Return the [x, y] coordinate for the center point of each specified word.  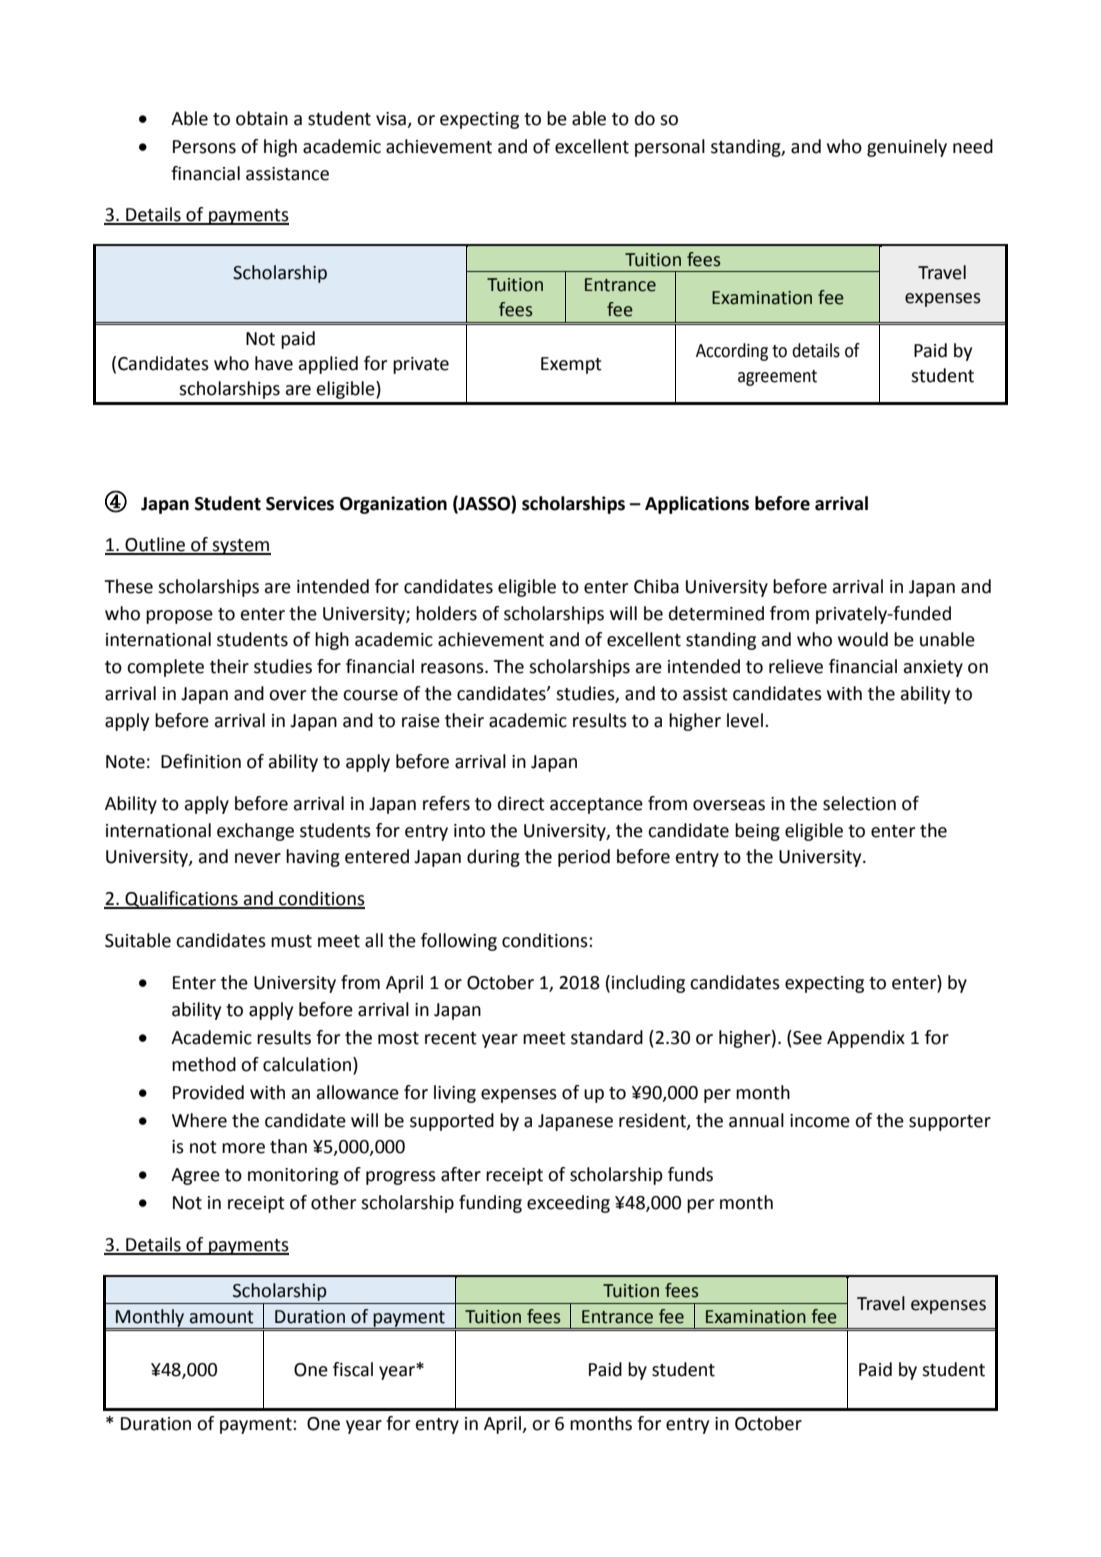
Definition [201, 761]
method [204, 1064]
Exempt [571, 365]
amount [222, 1317]
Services [300, 503]
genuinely [907, 148]
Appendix [866, 1039]
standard [607, 1037]
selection [859, 803]
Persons [204, 147]
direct [521, 803]
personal [670, 148]
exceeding [568, 1204]
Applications [697, 505]
